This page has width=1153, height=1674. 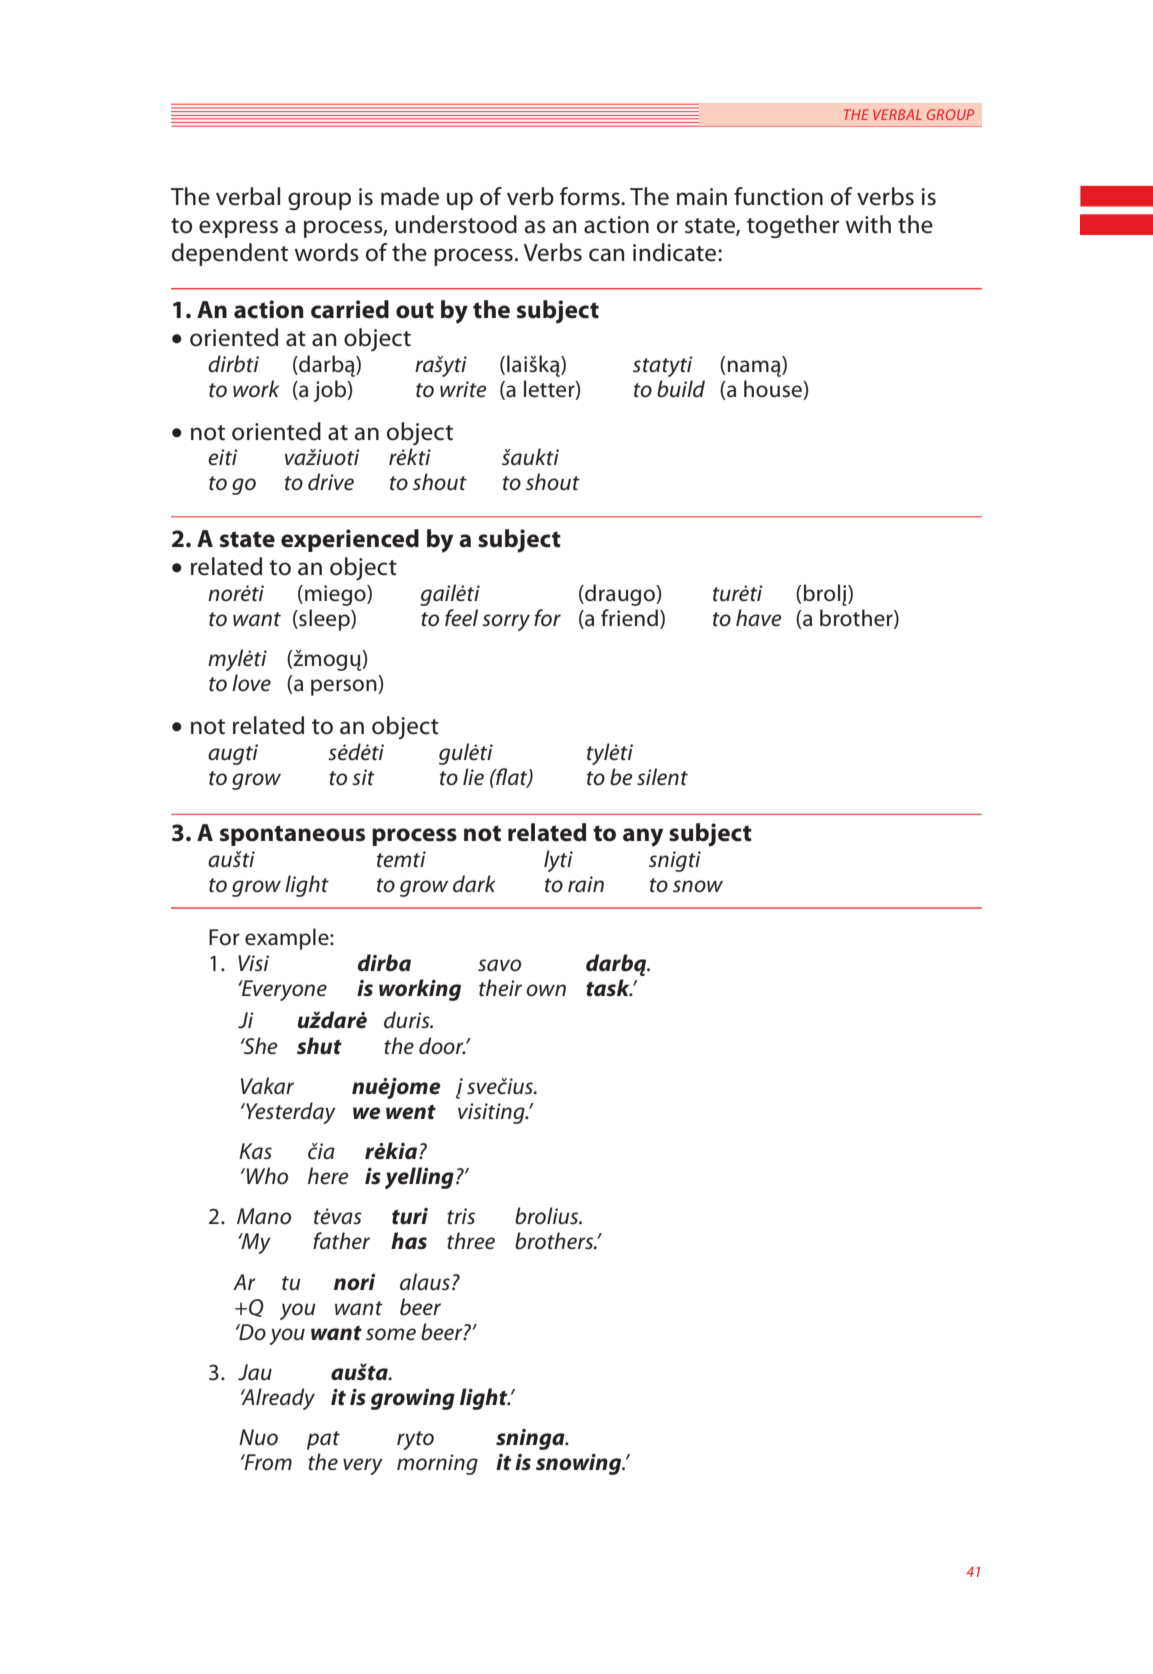 I want to click on drive, so click(x=331, y=482).
